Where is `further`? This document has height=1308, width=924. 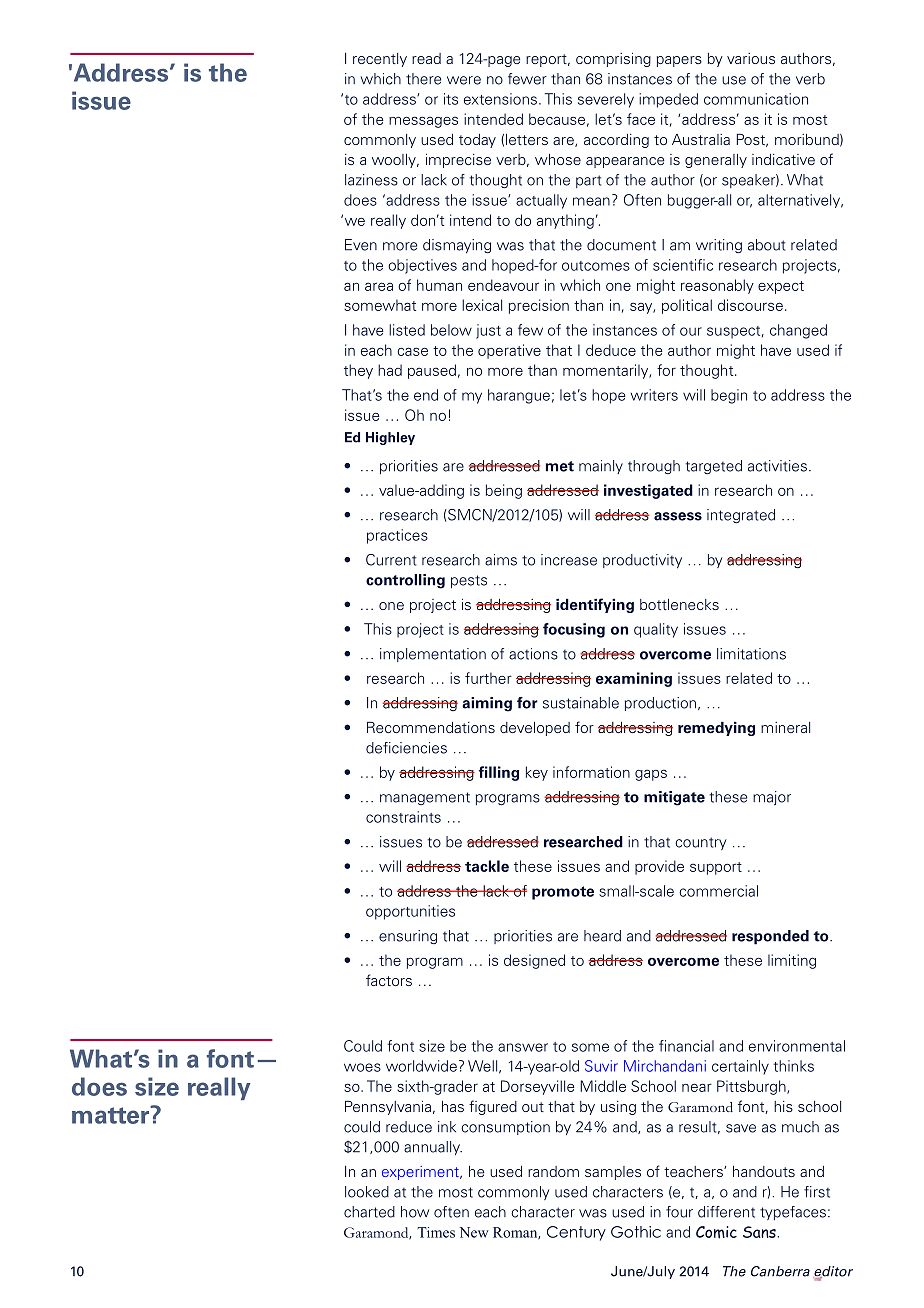 further is located at coordinates (488, 678).
